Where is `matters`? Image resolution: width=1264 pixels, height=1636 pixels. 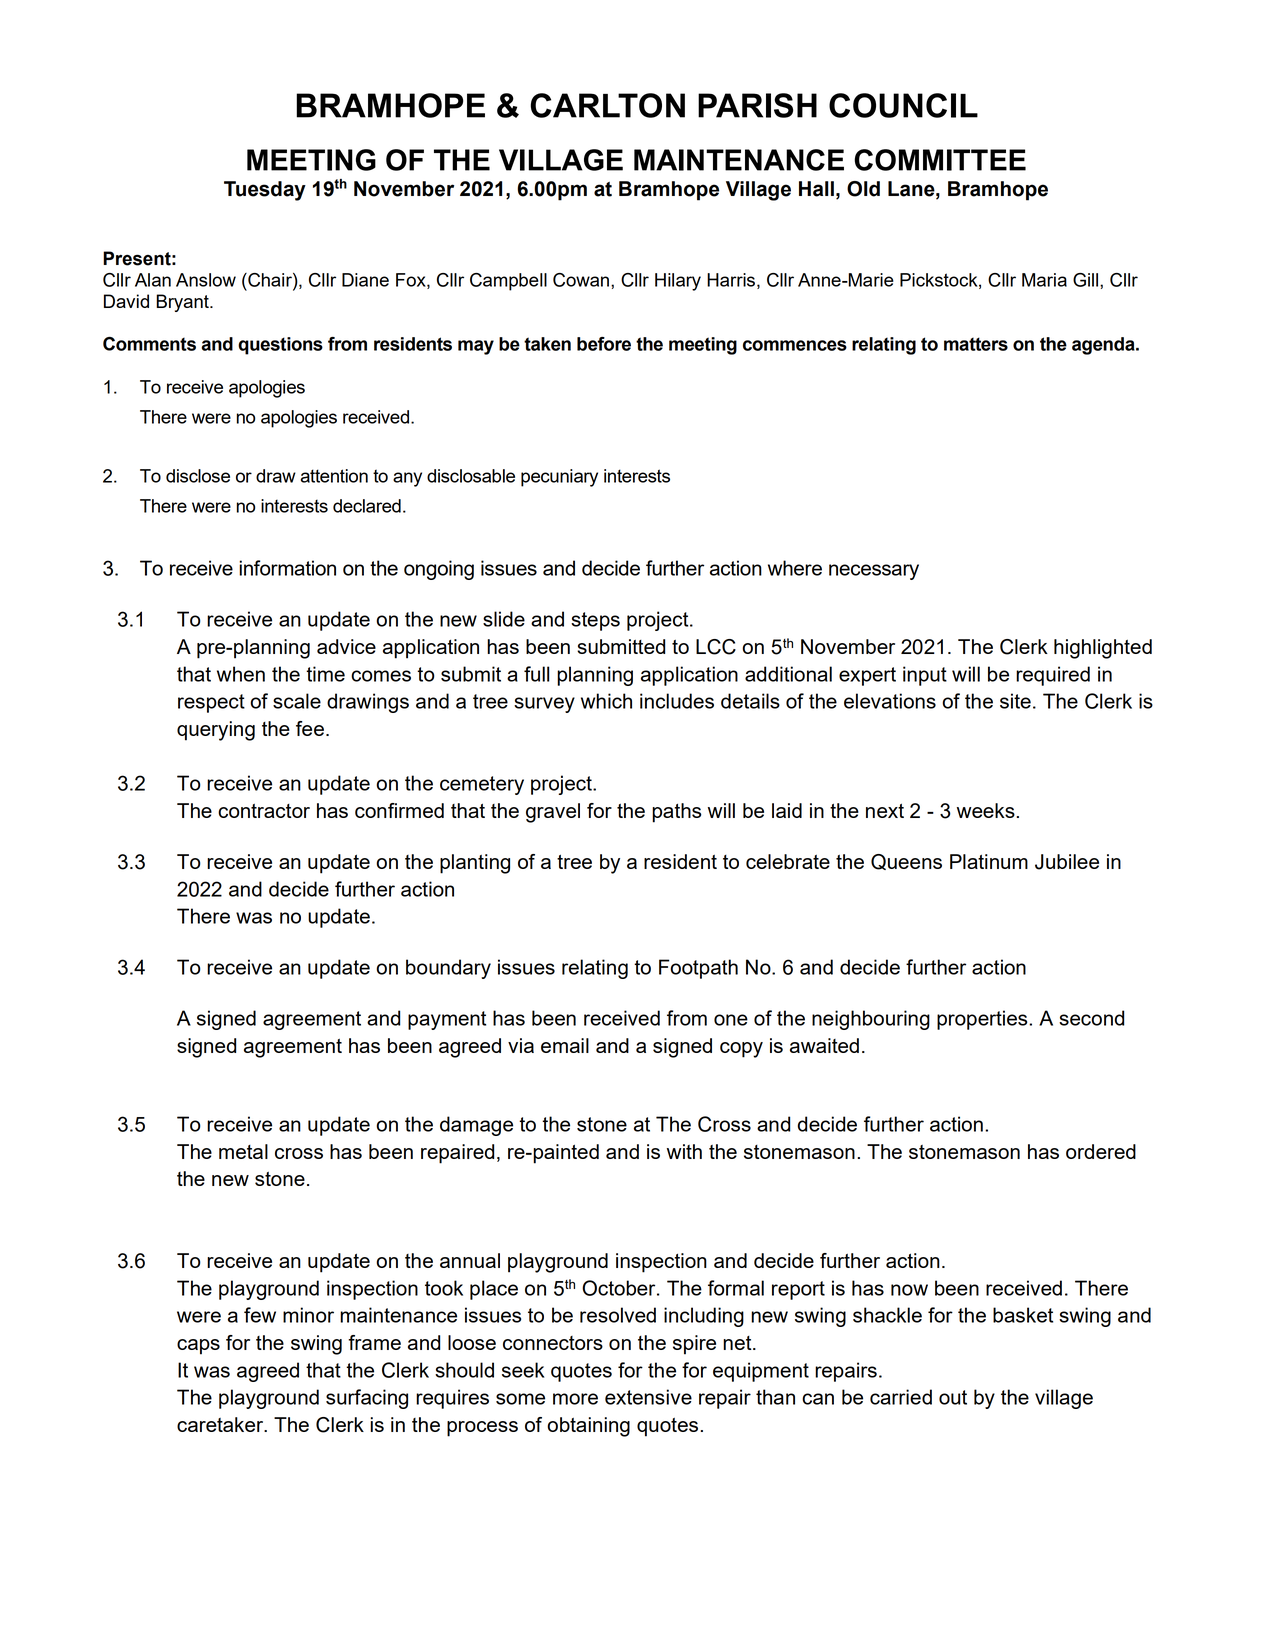
matters is located at coordinates (976, 344).
